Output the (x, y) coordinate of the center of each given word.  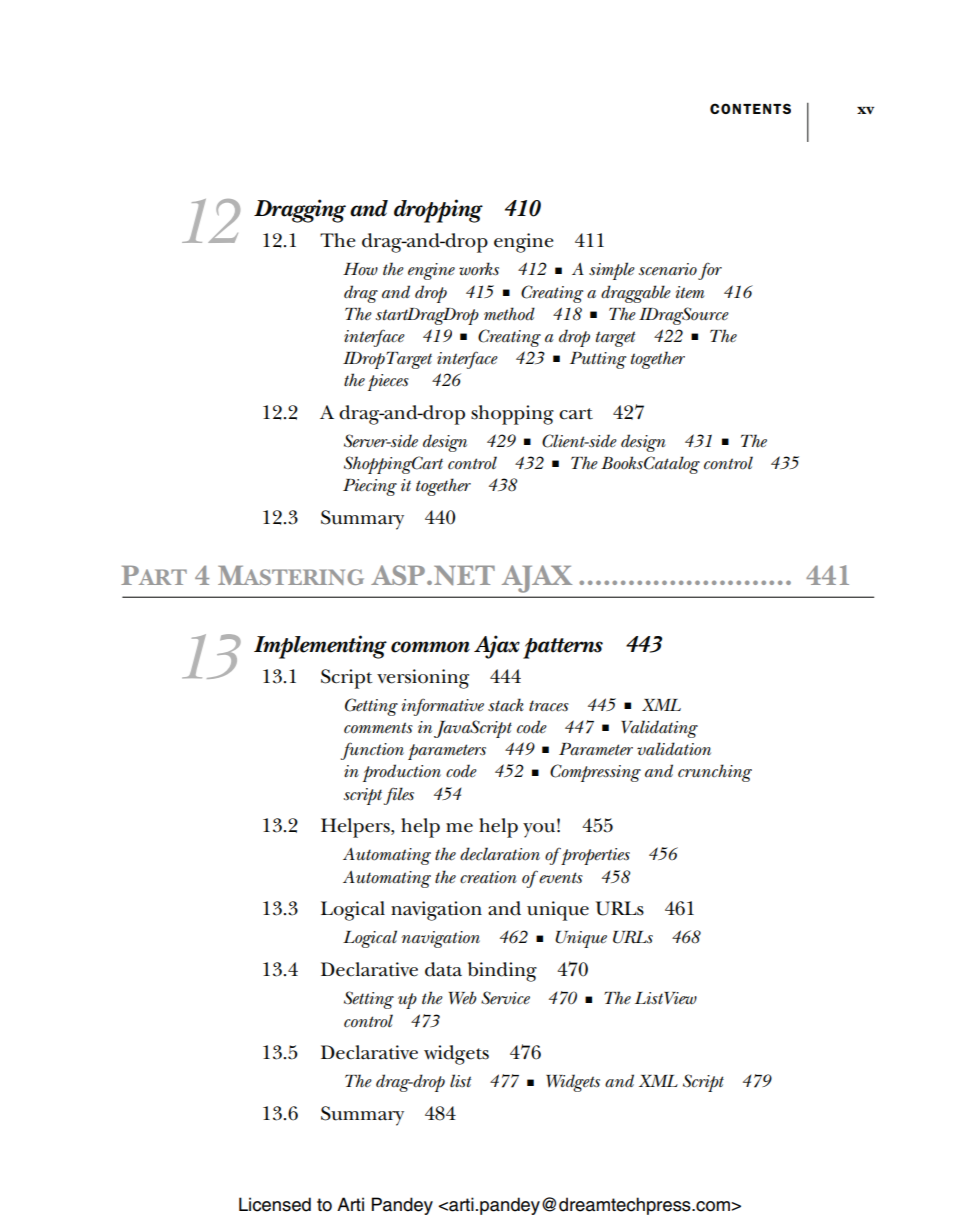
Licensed (275, 1204)
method (509, 314)
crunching (715, 773)
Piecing (370, 487)
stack (506, 704)
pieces (388, 382)
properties (594, 856)
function (372, 751)
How (360, 269)
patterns (563, 648)
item (690, 292)
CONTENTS (750, 108)
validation (674, 749)
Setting (369, 1000)
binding (502, 972)
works (479, 269)
